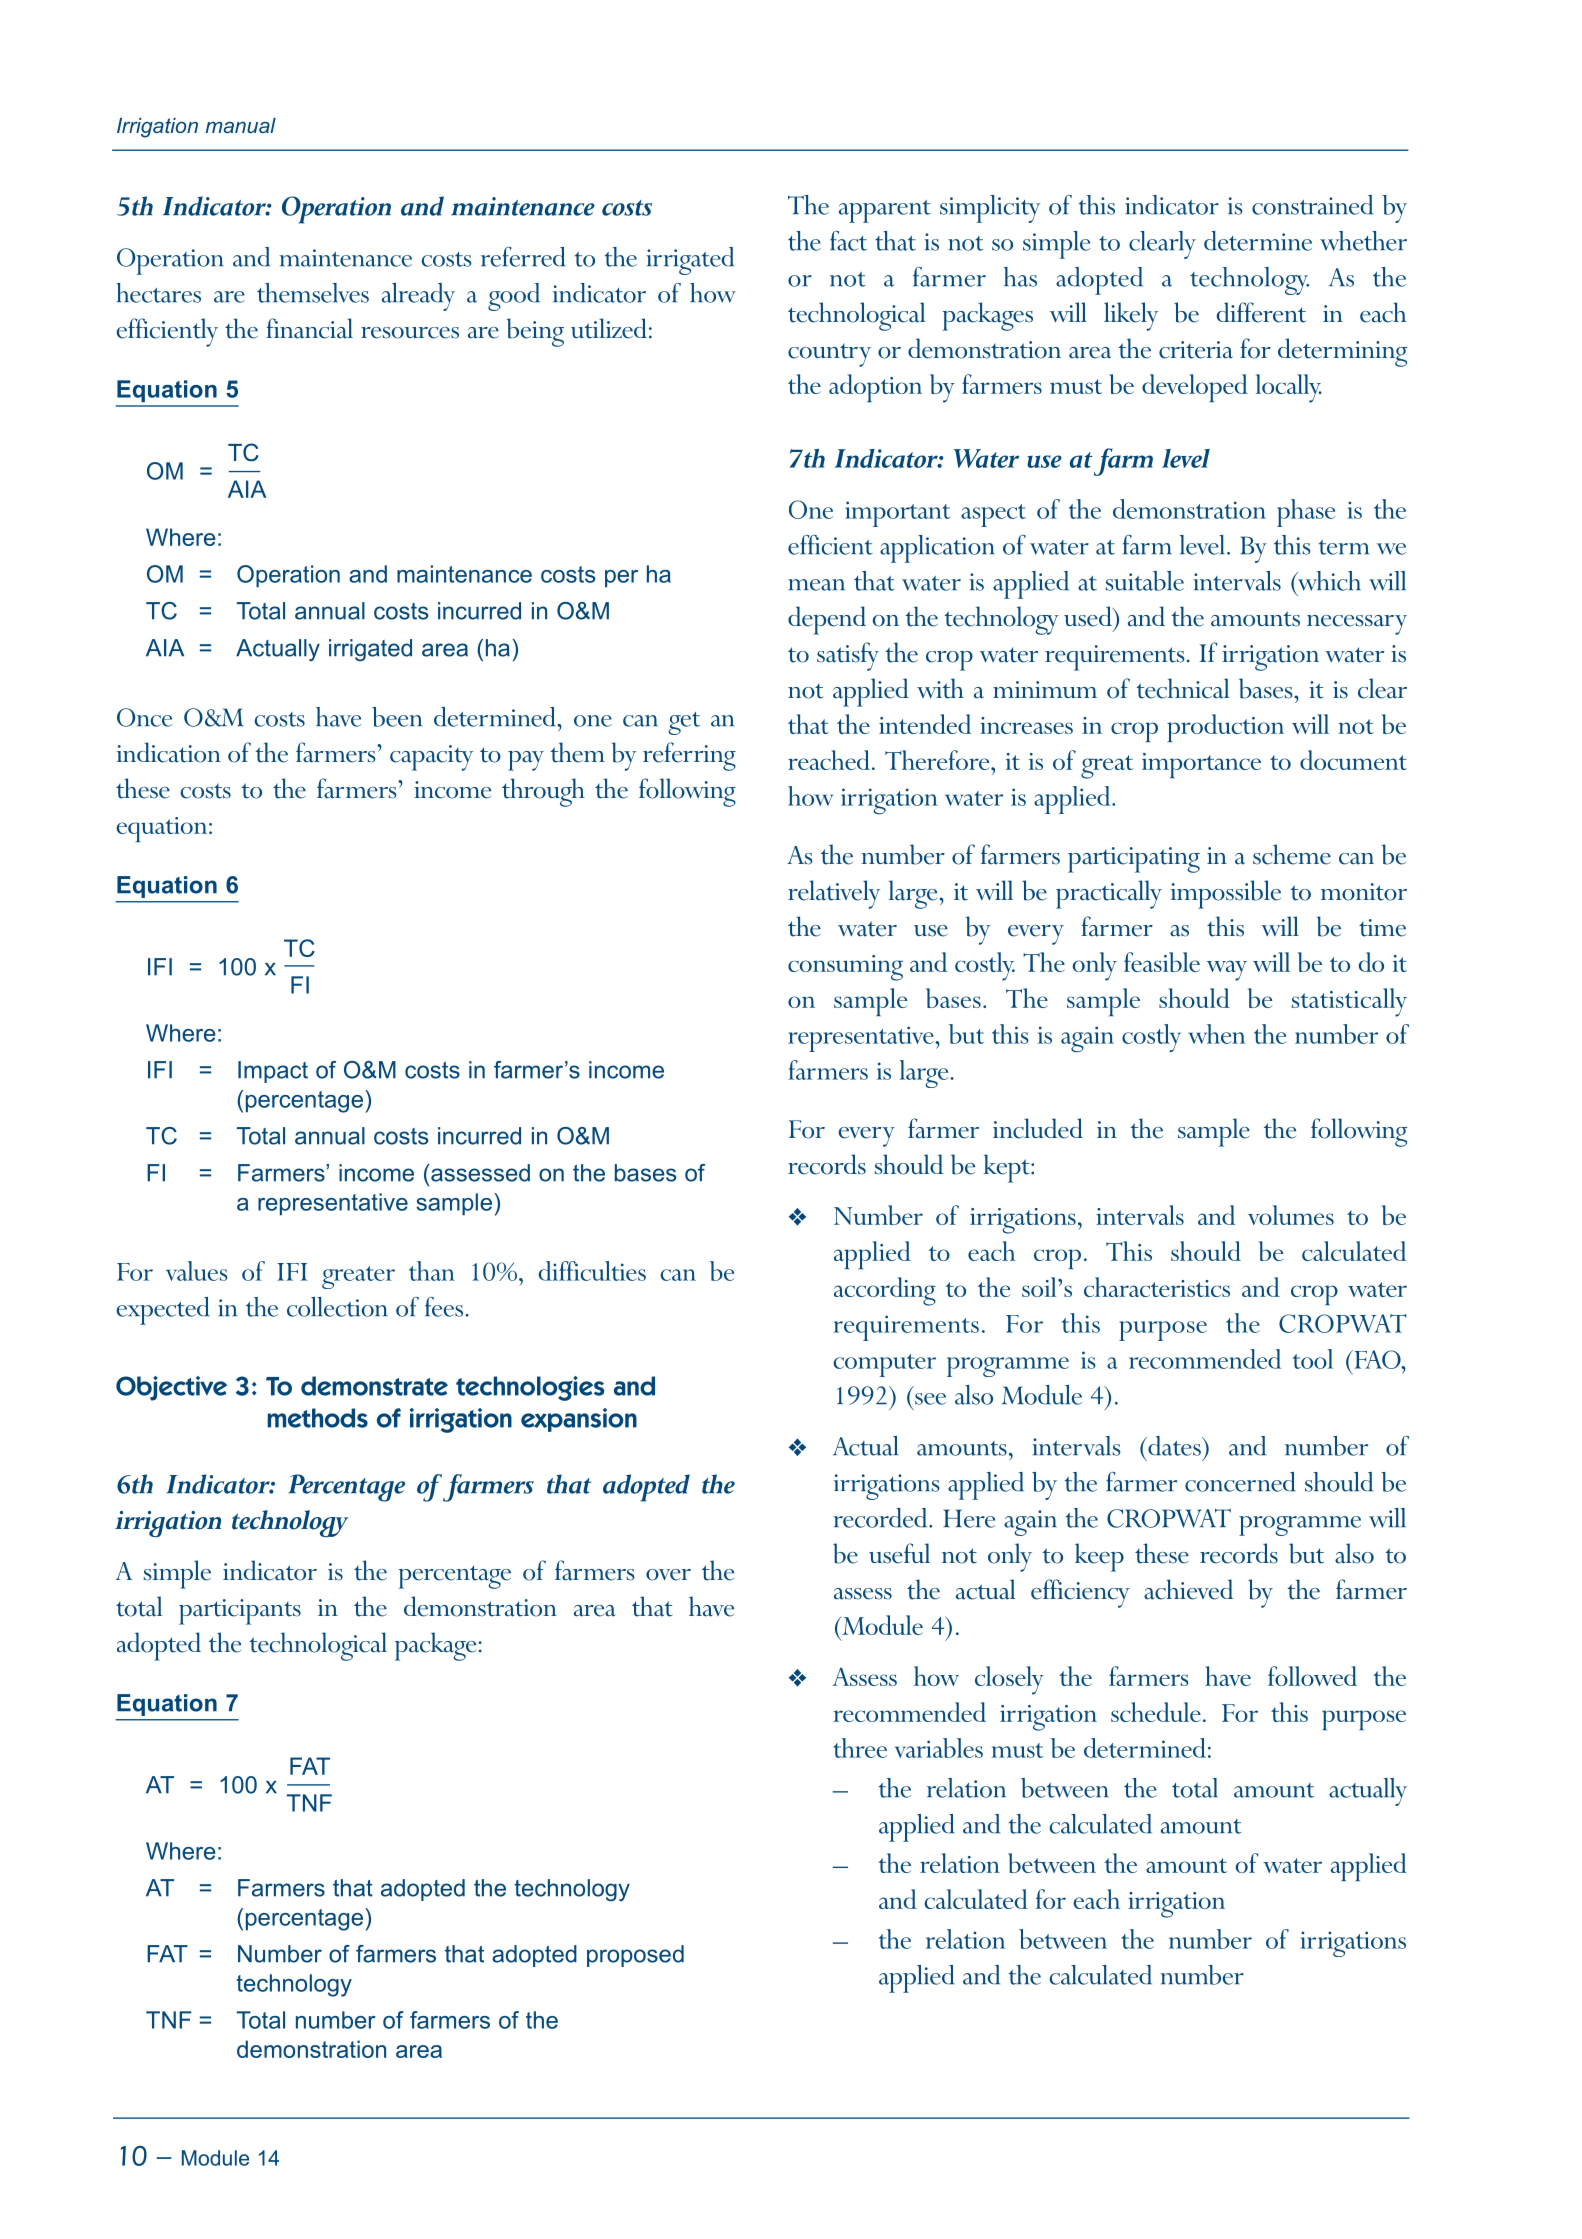 The image size is (1582, 2239). I want to click on consuming, so click(845, 968).
